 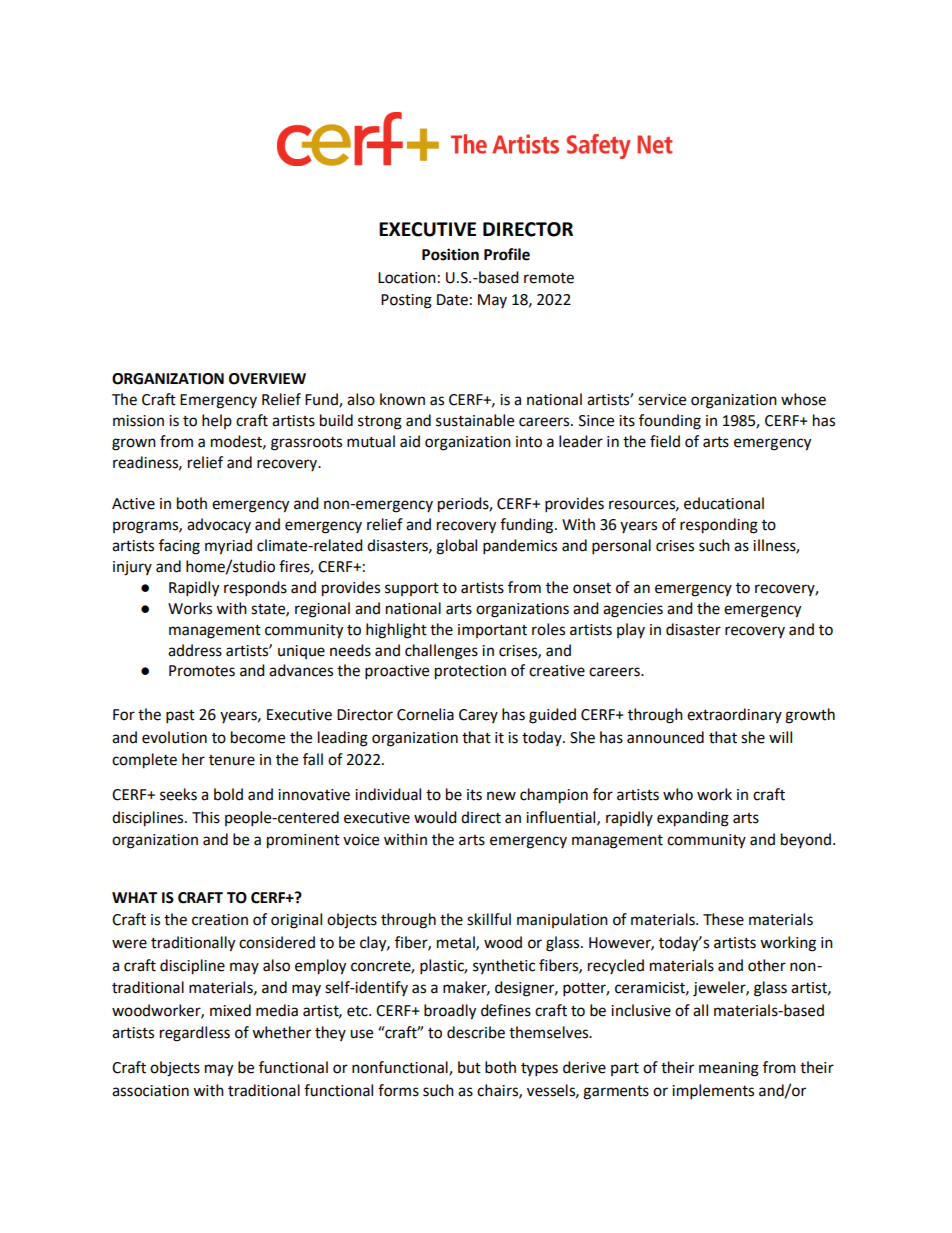 I want to click on regardless, so click(x=195, y=1034).
